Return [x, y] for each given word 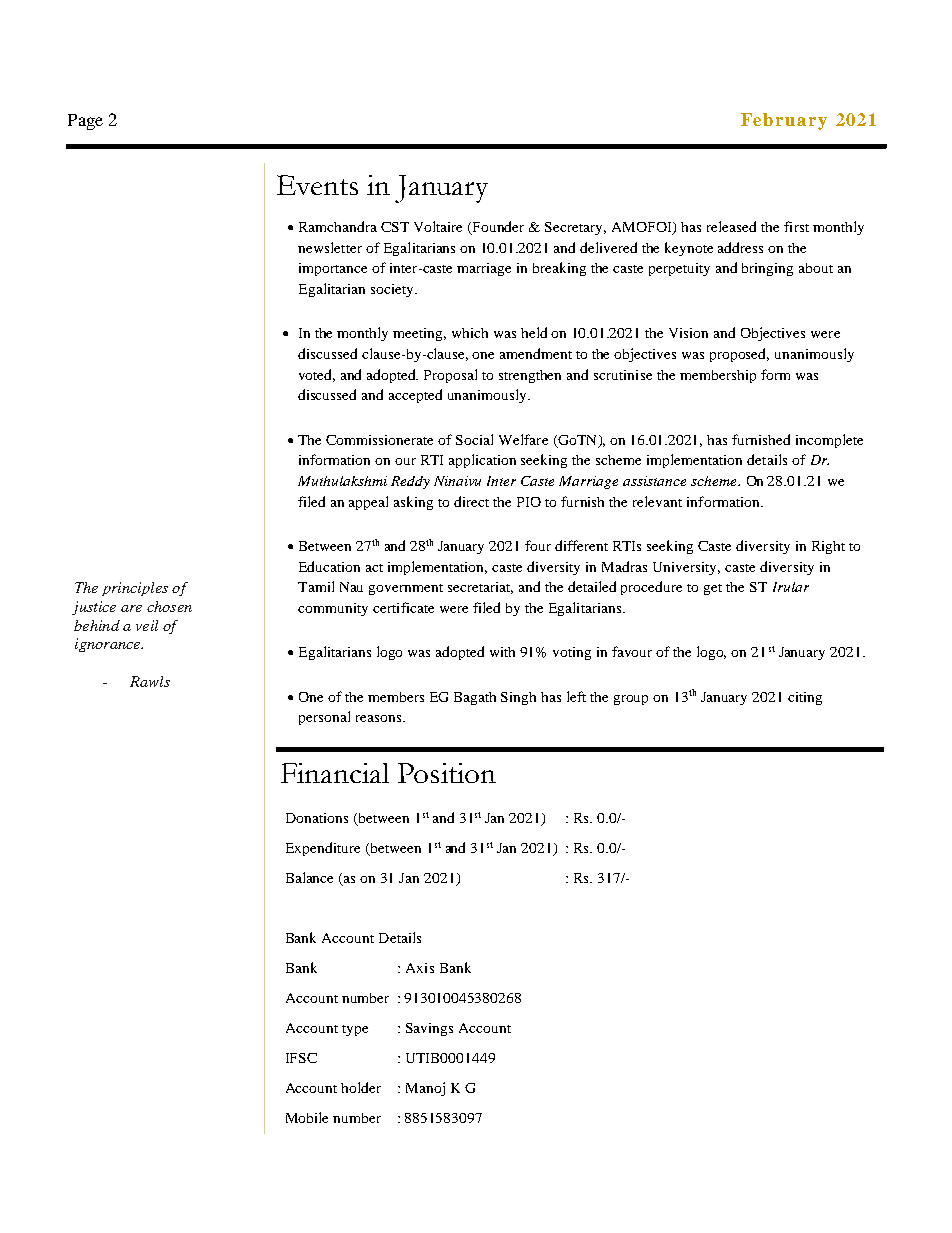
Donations [317, 818]
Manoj [425, 1089]
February [784, 121]
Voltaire [438, 226]
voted [317, 375]
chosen [169, 606]
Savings [429, 1029]
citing [805, 698]
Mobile [307, 1117]
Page [85, 122]
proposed [739, 355]
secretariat [480, 588]
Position [447, 773]
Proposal [450, 376]
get [713, 589]
